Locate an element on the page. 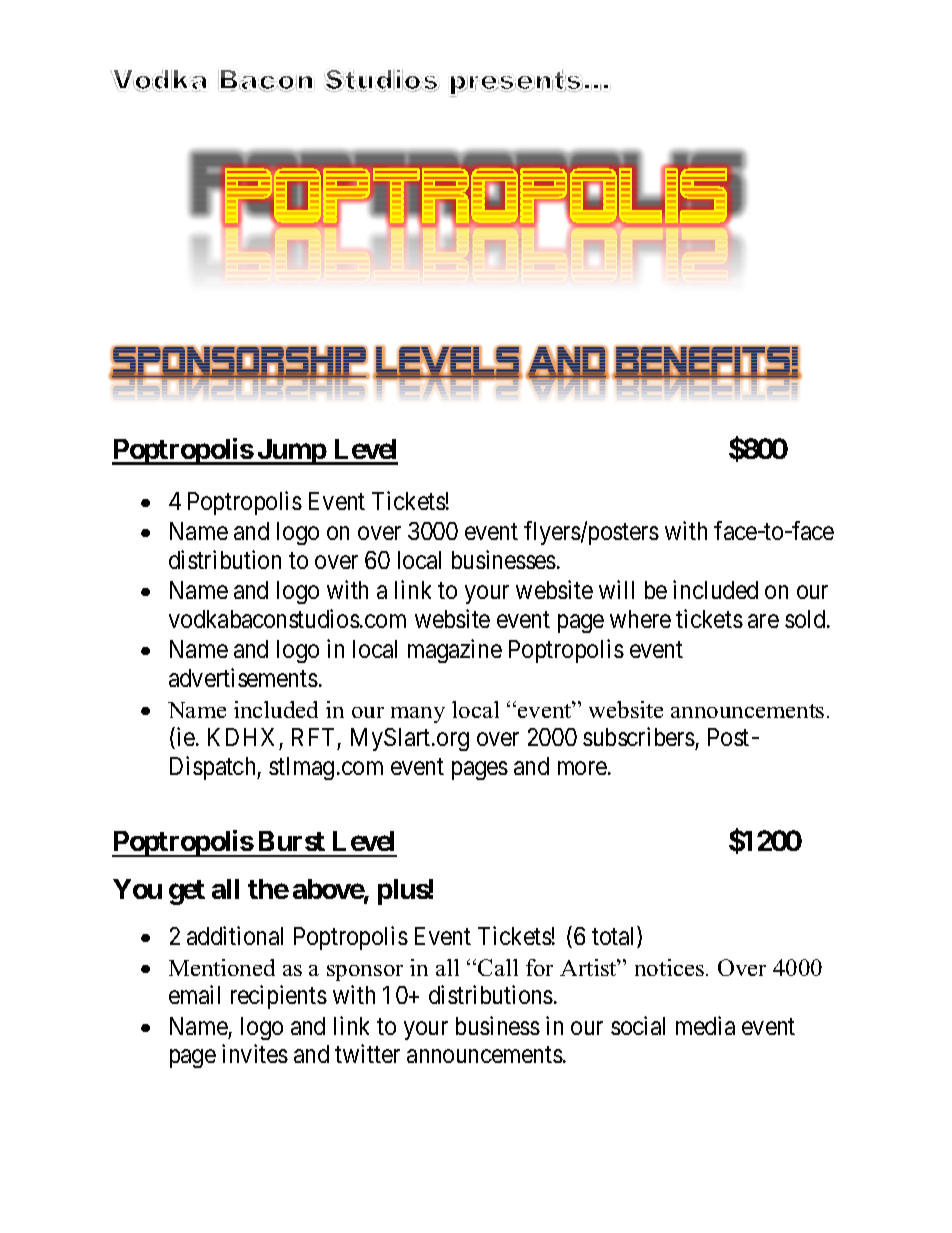 This image has width=952, height=1233. many is located at coordinates (418, 715).
